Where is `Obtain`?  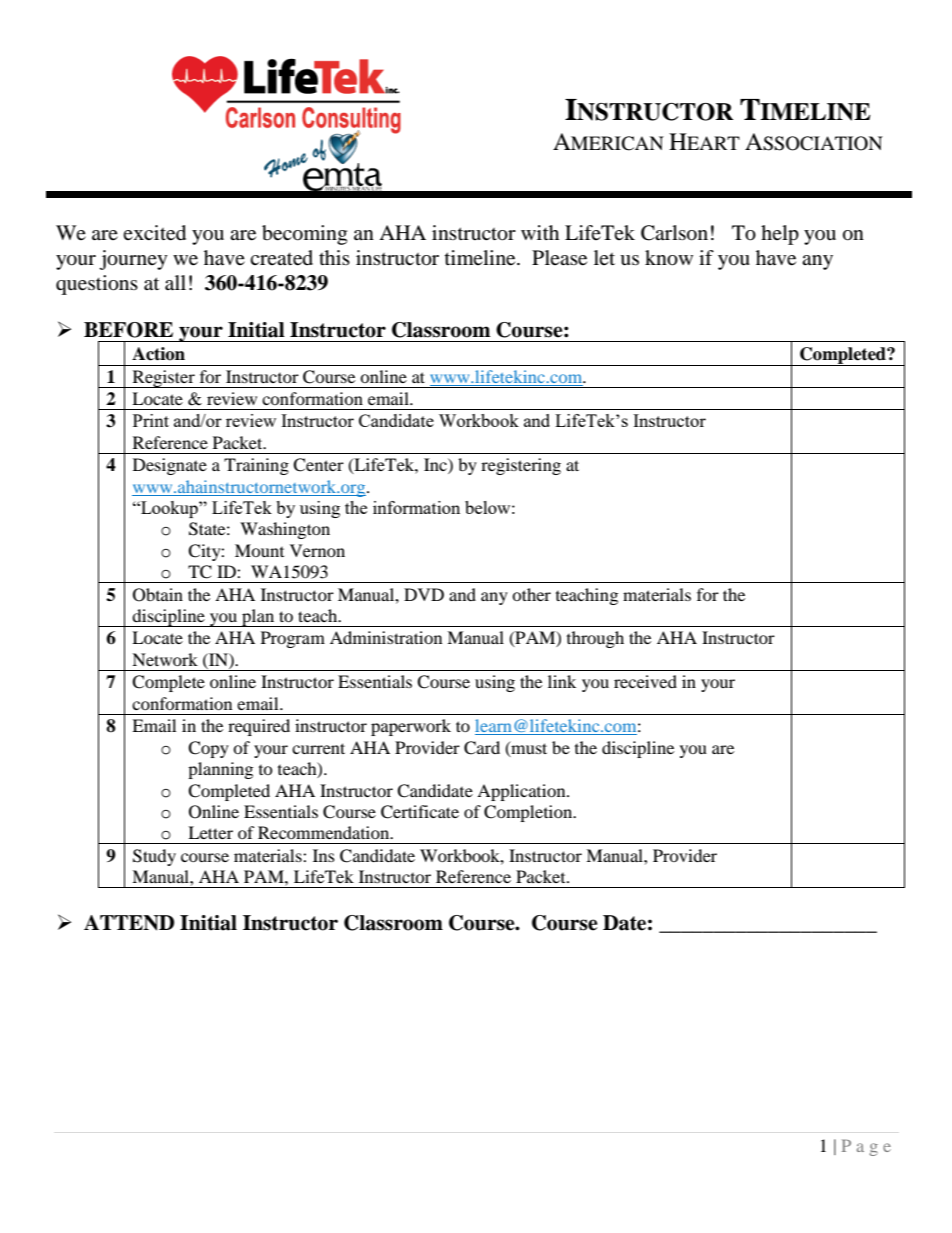
Obtain is located at coordinates (158, 595).
